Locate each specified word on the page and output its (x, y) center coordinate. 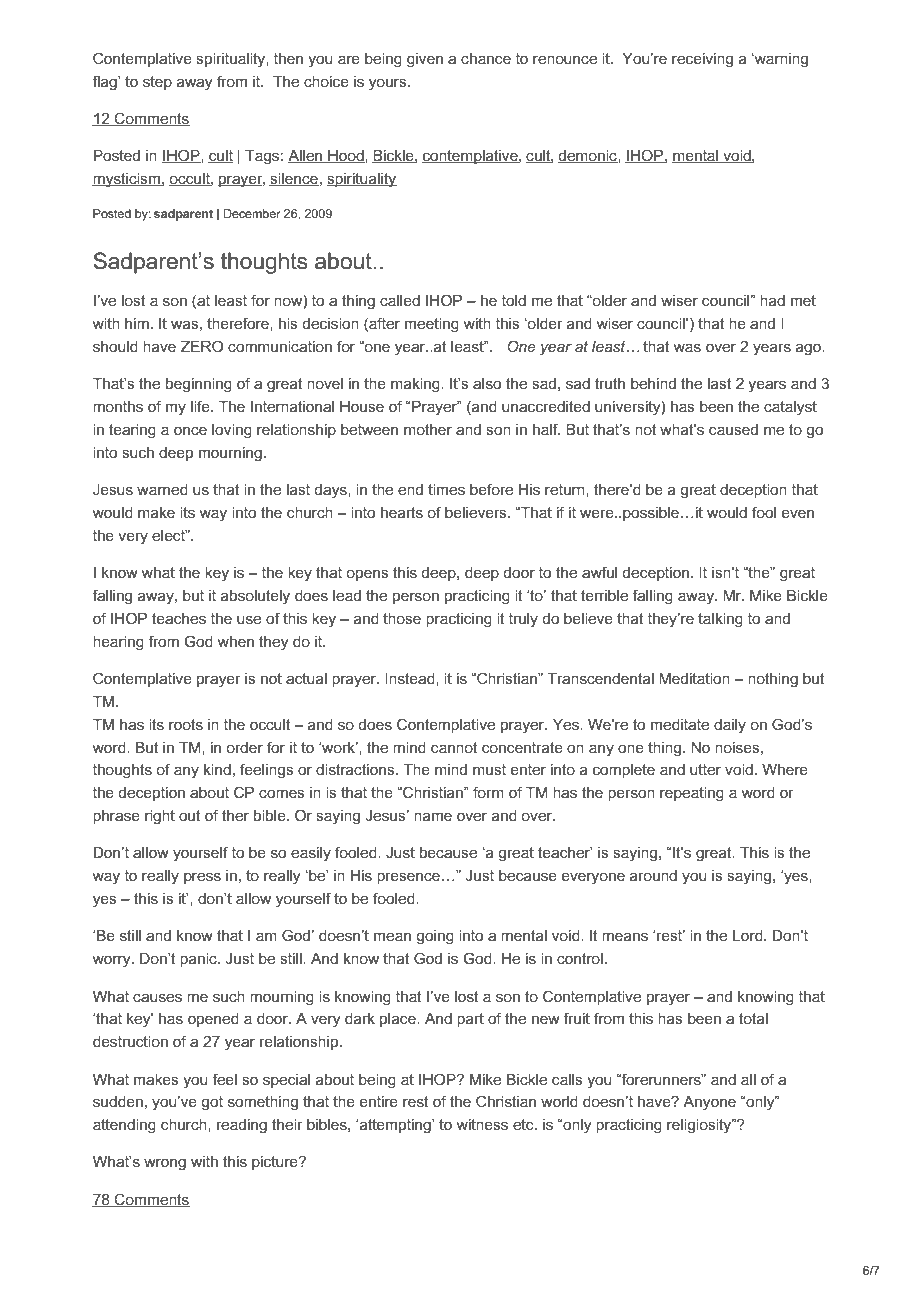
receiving (702, 60)
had (772, 300)
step (157, 83)
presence (408, 878)
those (402, 618)
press (202, 878)
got (212, 1103)
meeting (432, 325)
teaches (179, 618)
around (653, 875)
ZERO (202, 346)
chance (486, 58)
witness (482, 1124)
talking (720, 620)
